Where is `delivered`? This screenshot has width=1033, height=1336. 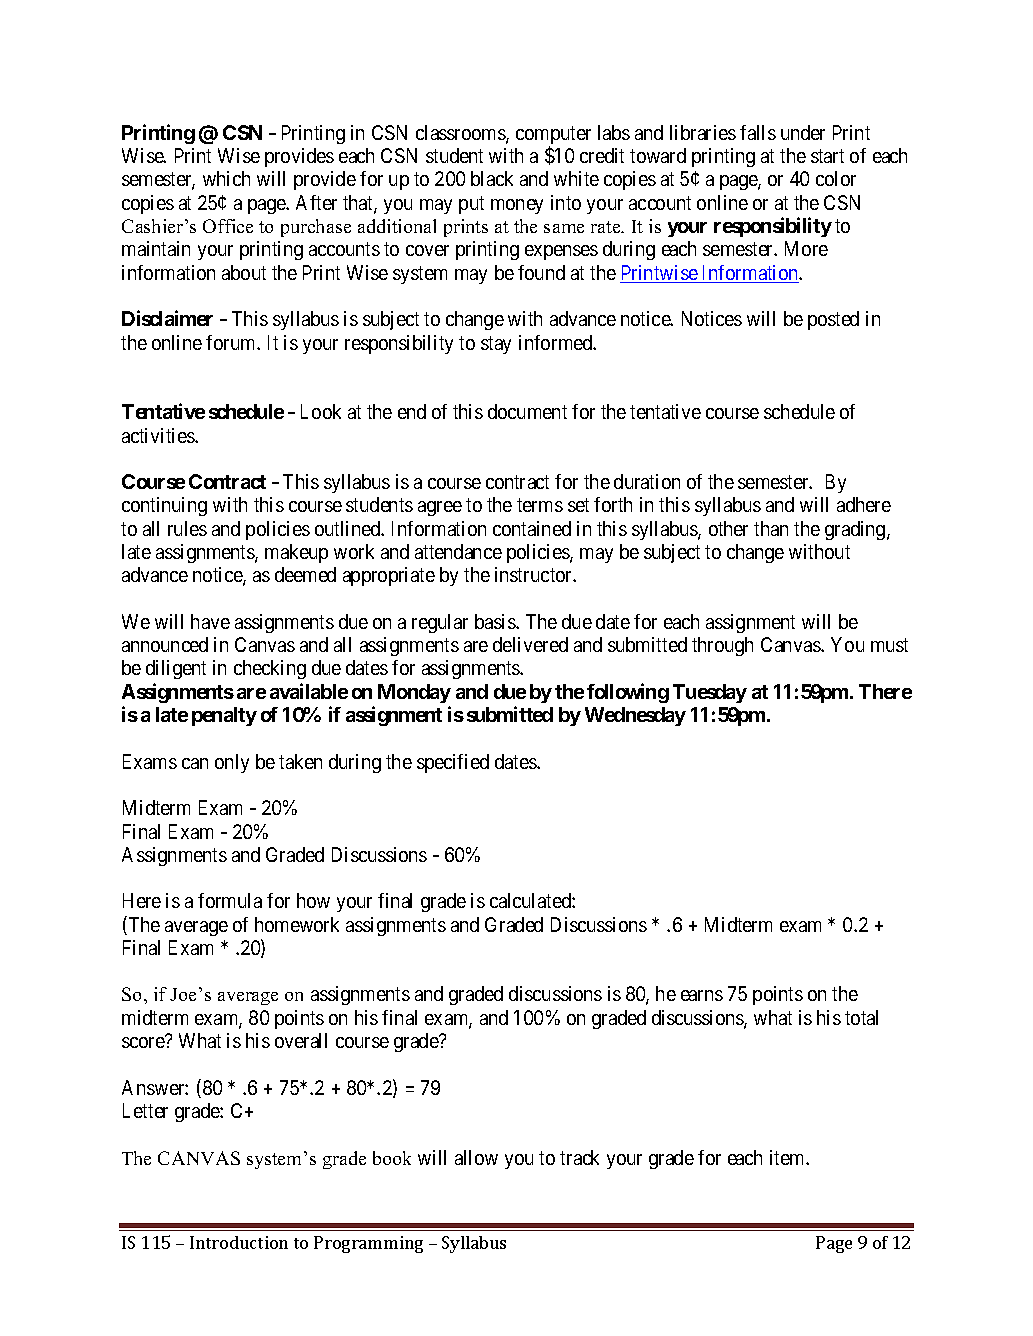
delivered is located at coordinates (530, 644).
